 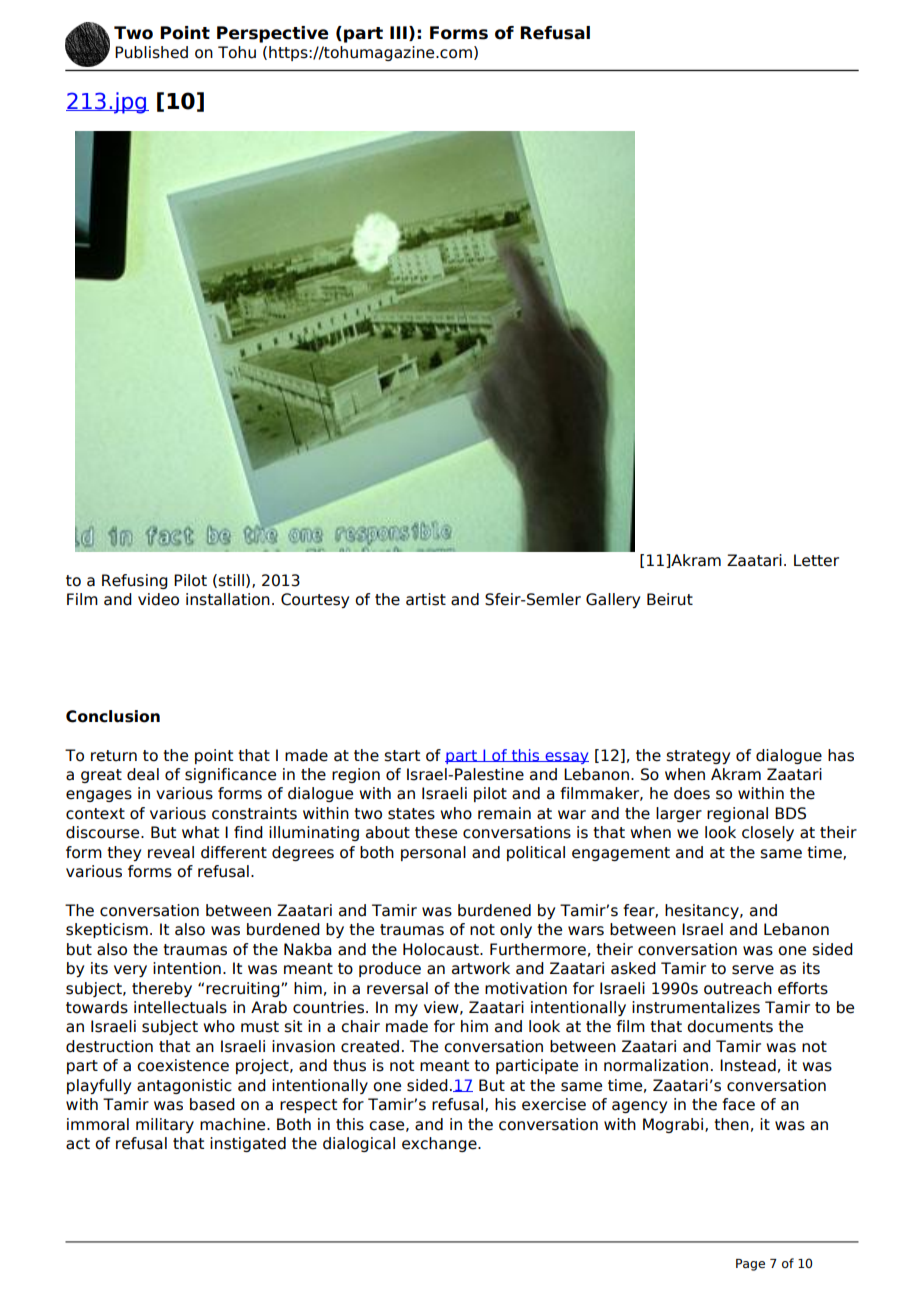 What do you see at coordinates (426, 599) in the screenshot?
I see `artist` at bounding box center [426, 599].
